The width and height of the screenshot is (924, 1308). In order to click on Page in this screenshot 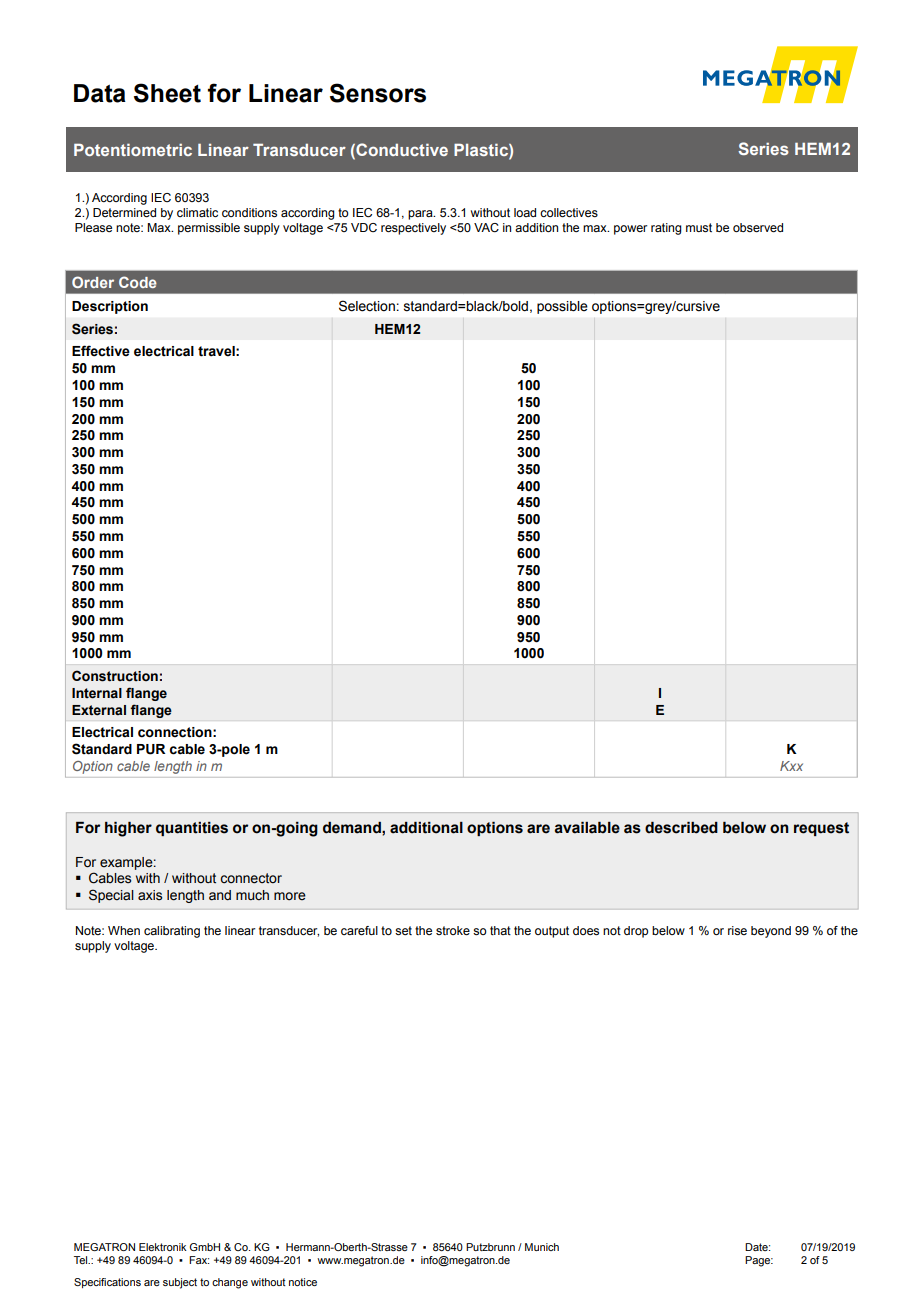, I will do `click(759, 1261)`.
